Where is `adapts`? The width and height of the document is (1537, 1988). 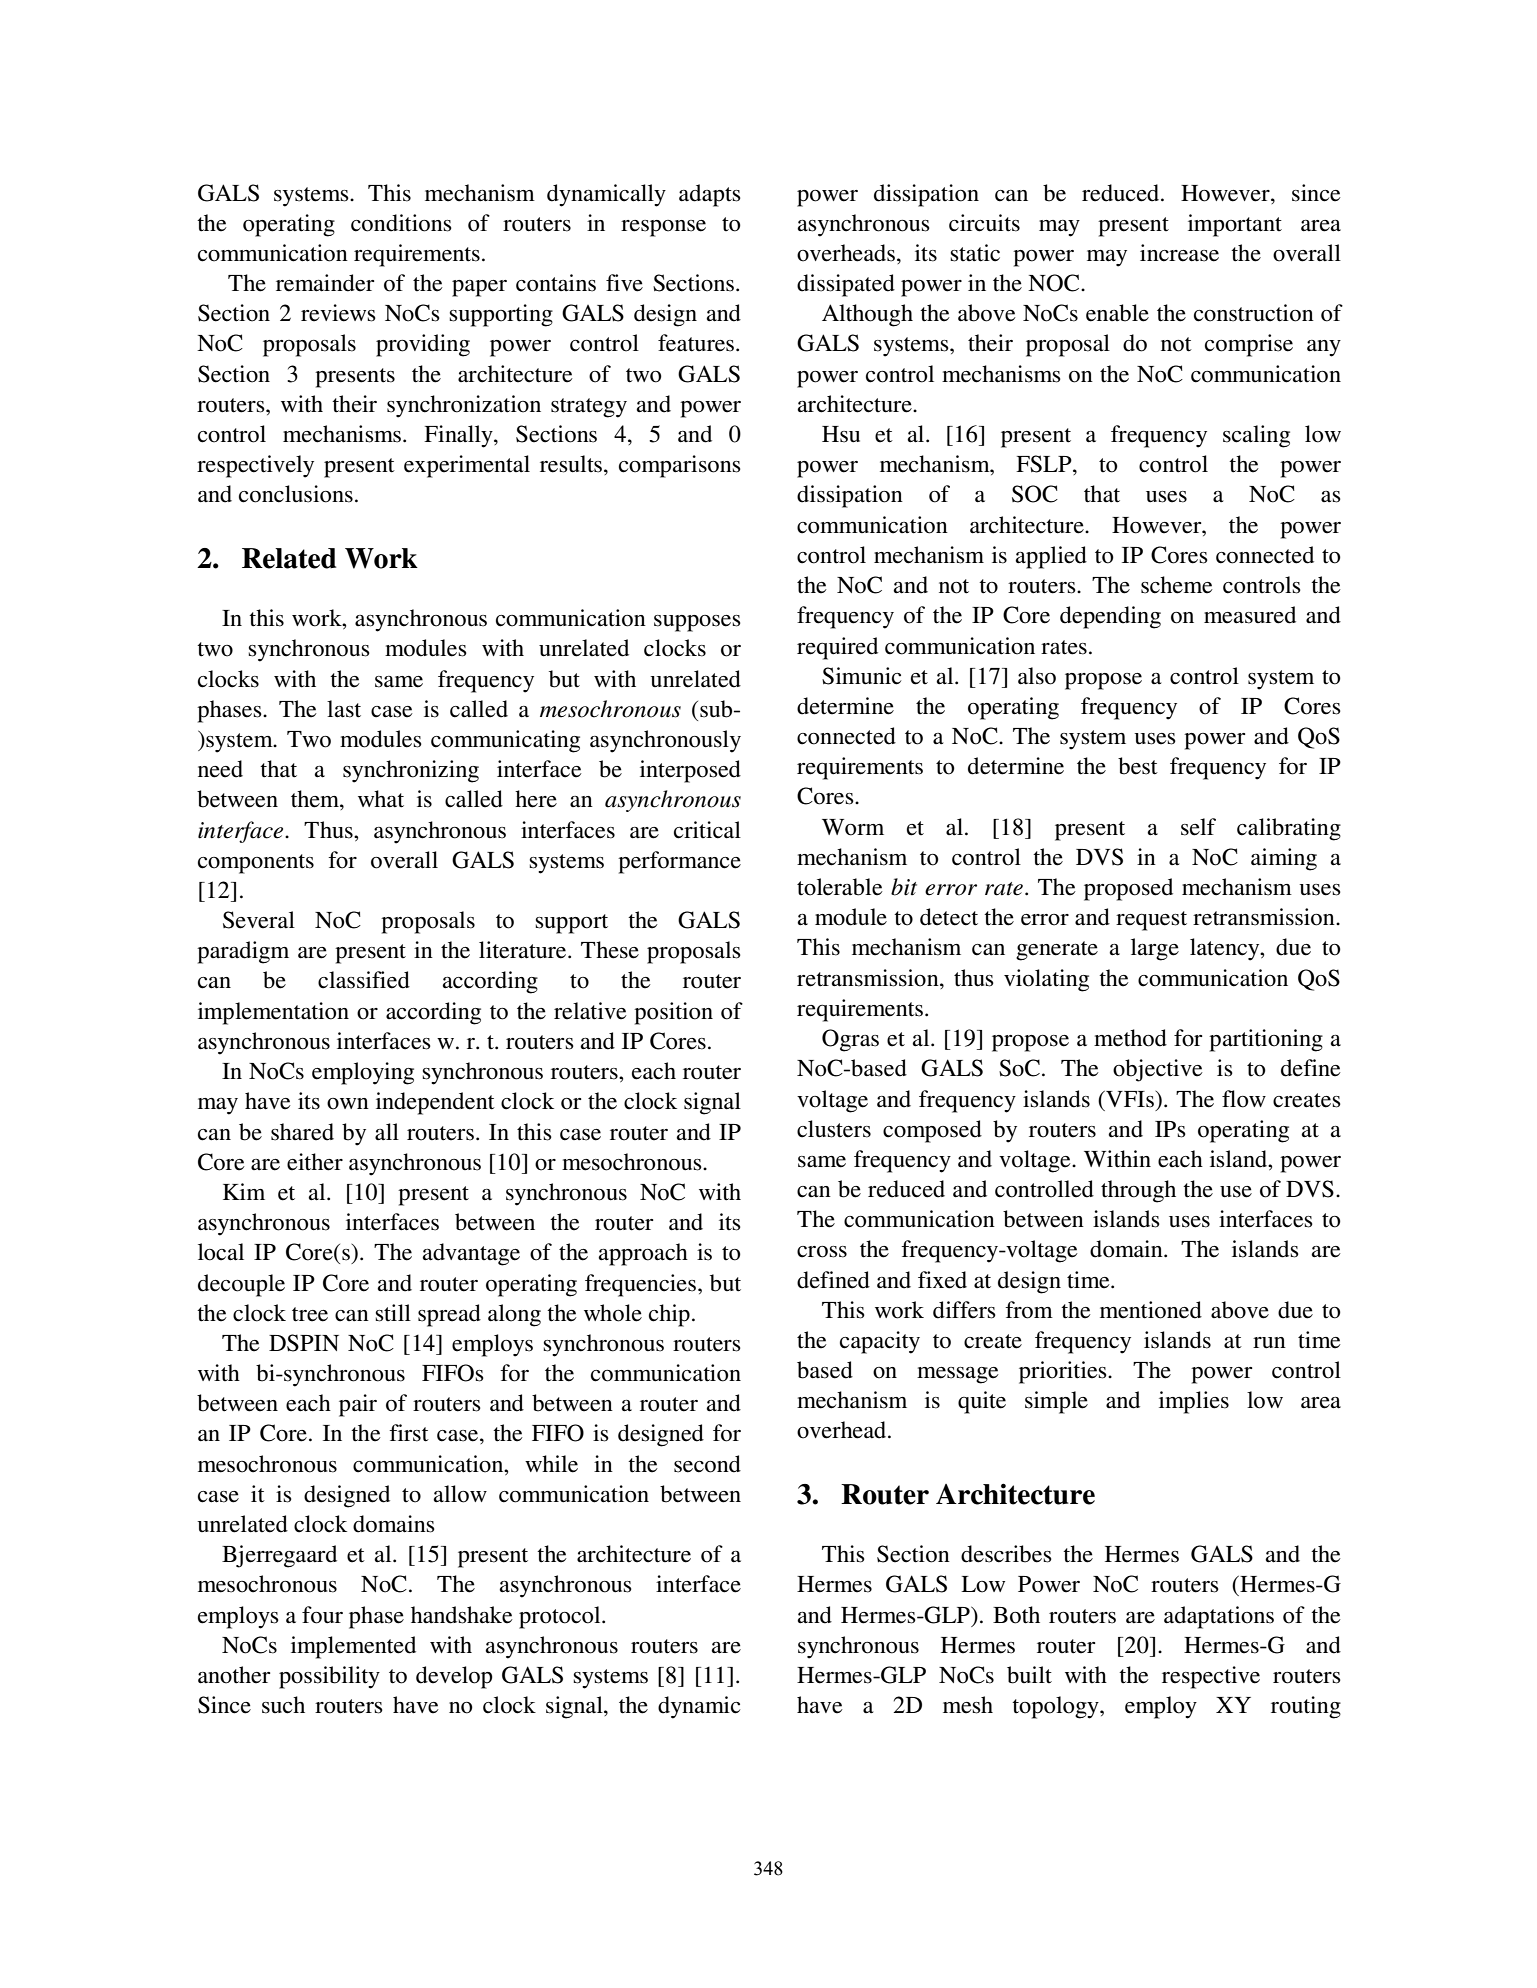
adapts is located at coordinates (710, 195).
